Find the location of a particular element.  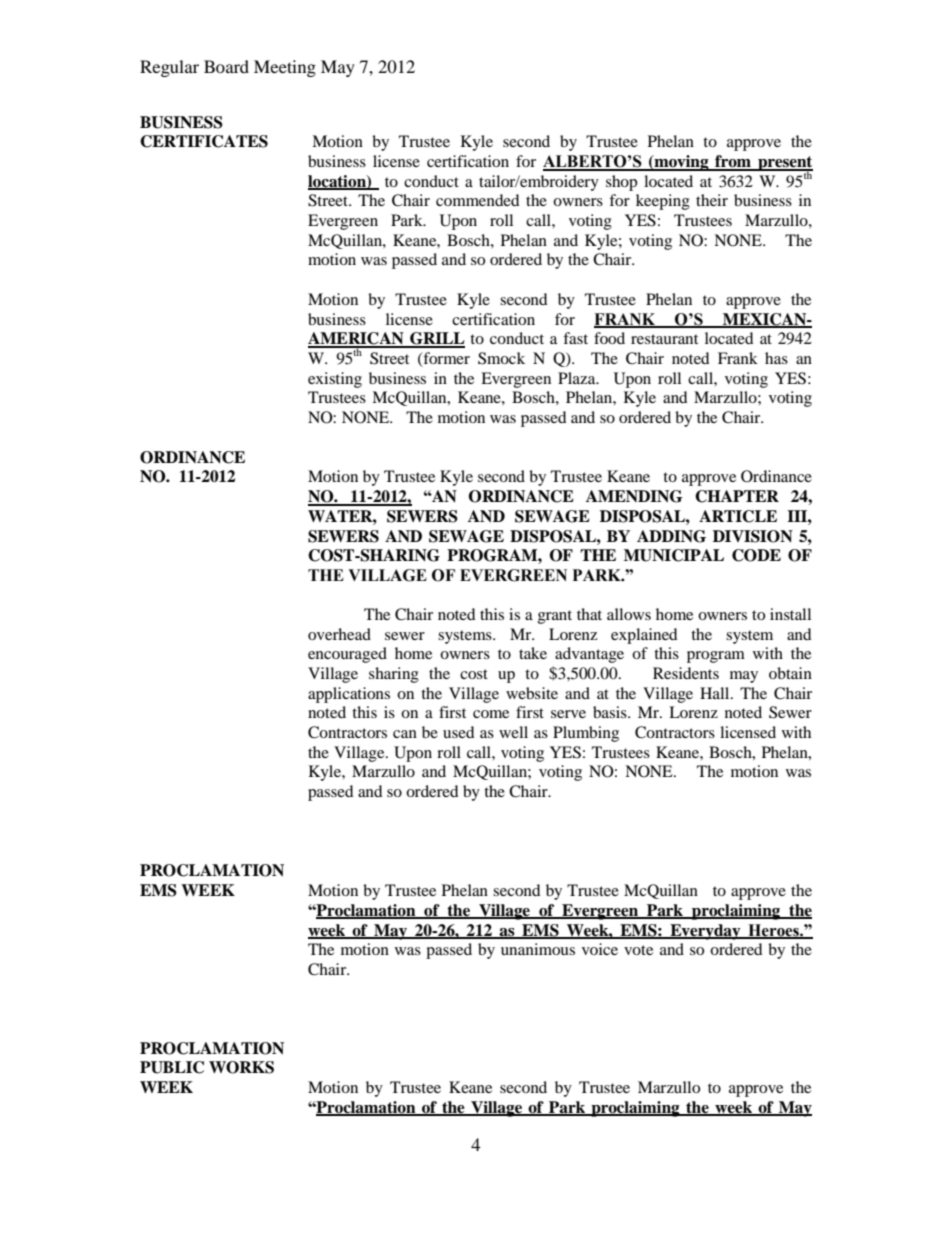

Board is located at coordinates (226, 66).
